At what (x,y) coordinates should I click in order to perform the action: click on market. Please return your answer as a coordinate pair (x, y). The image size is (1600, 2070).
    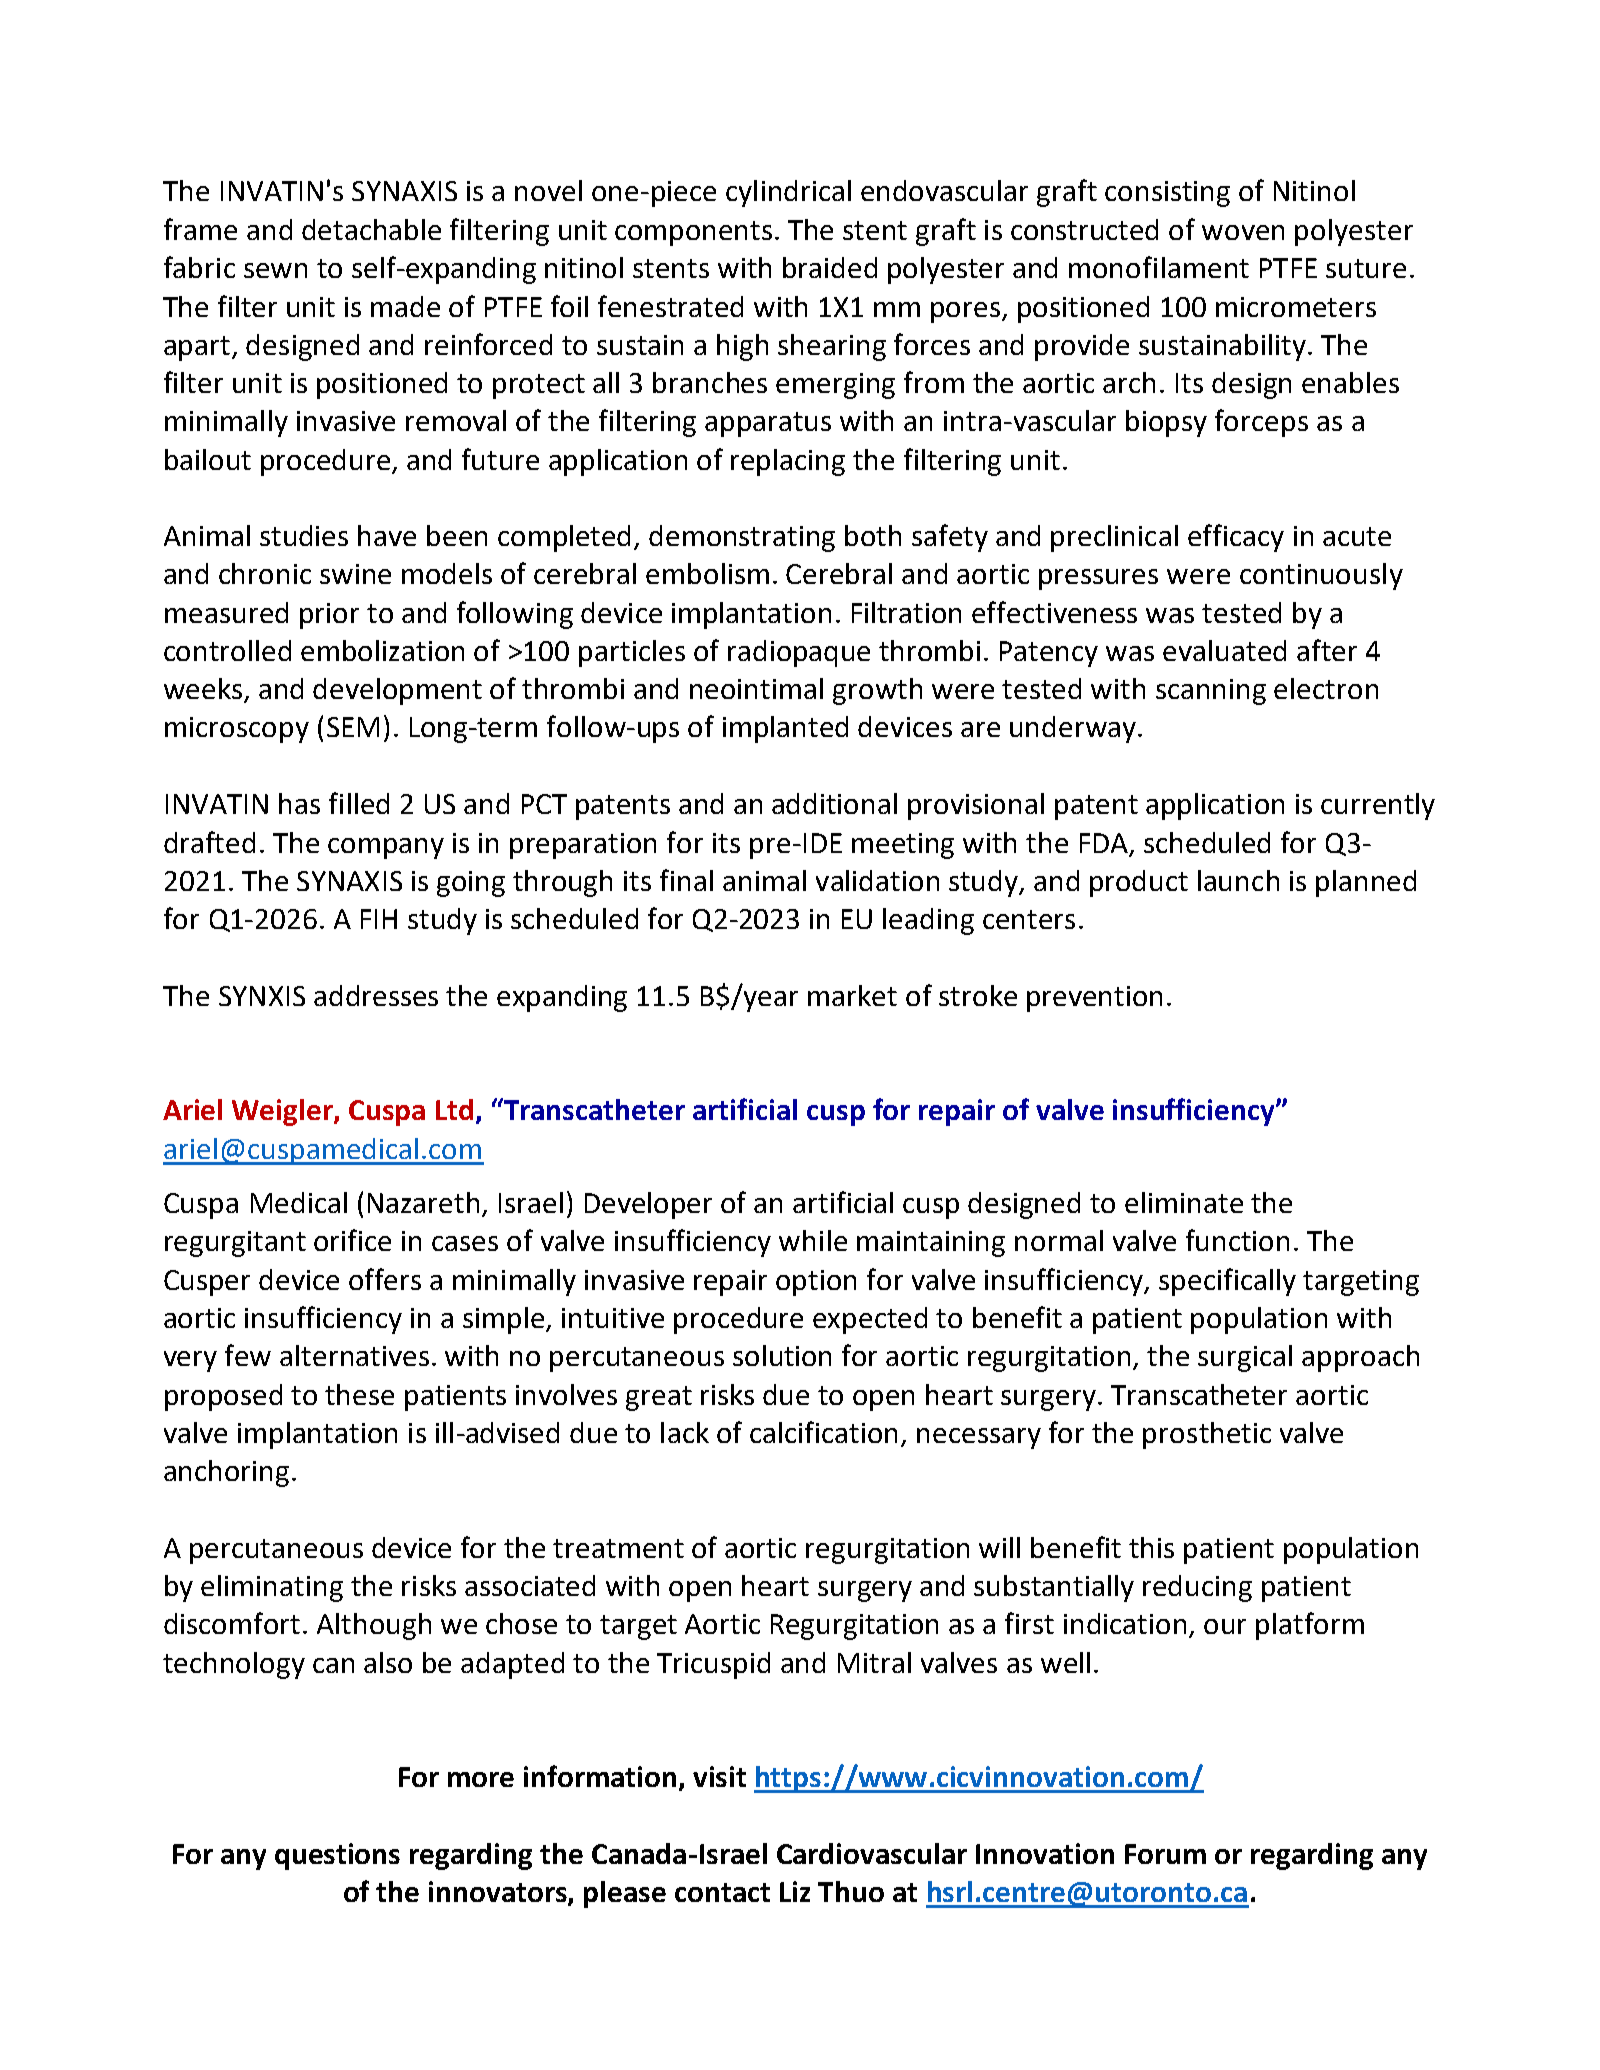
    Looking at the image, I should click on (852, 995).
